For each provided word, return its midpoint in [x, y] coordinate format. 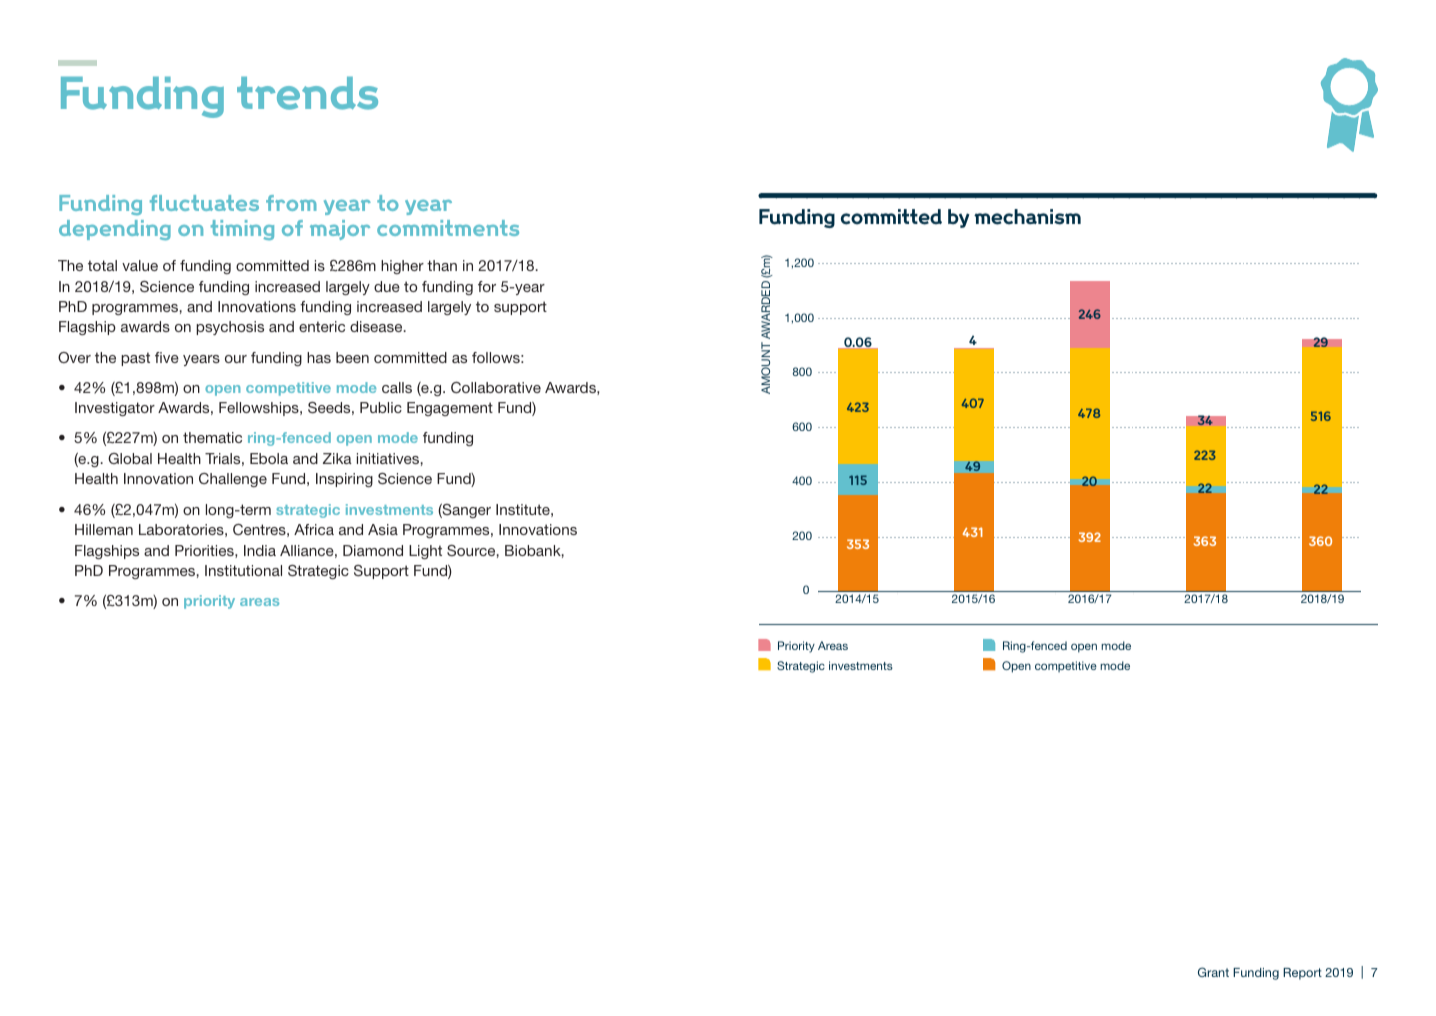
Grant [1213, 972]
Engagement [450, 409]
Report [1302, 974]
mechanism [1027, 217]
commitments [448, 228]
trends [307, 93]
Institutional [243, 570]
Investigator [115, 409]
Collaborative [496, 387]
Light [425, 552]
